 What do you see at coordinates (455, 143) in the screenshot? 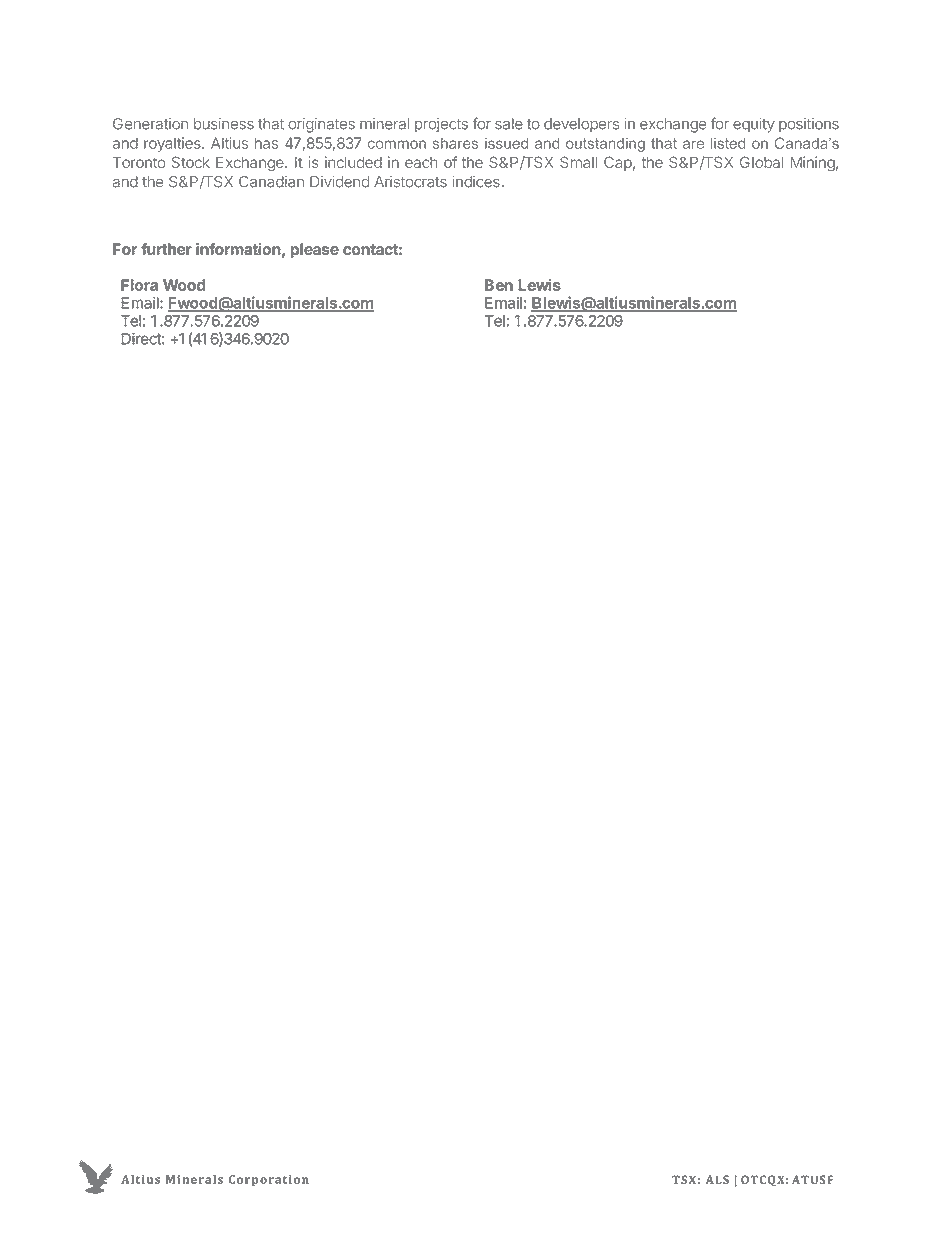
I see `shares` at bounding box center [455, 143].
